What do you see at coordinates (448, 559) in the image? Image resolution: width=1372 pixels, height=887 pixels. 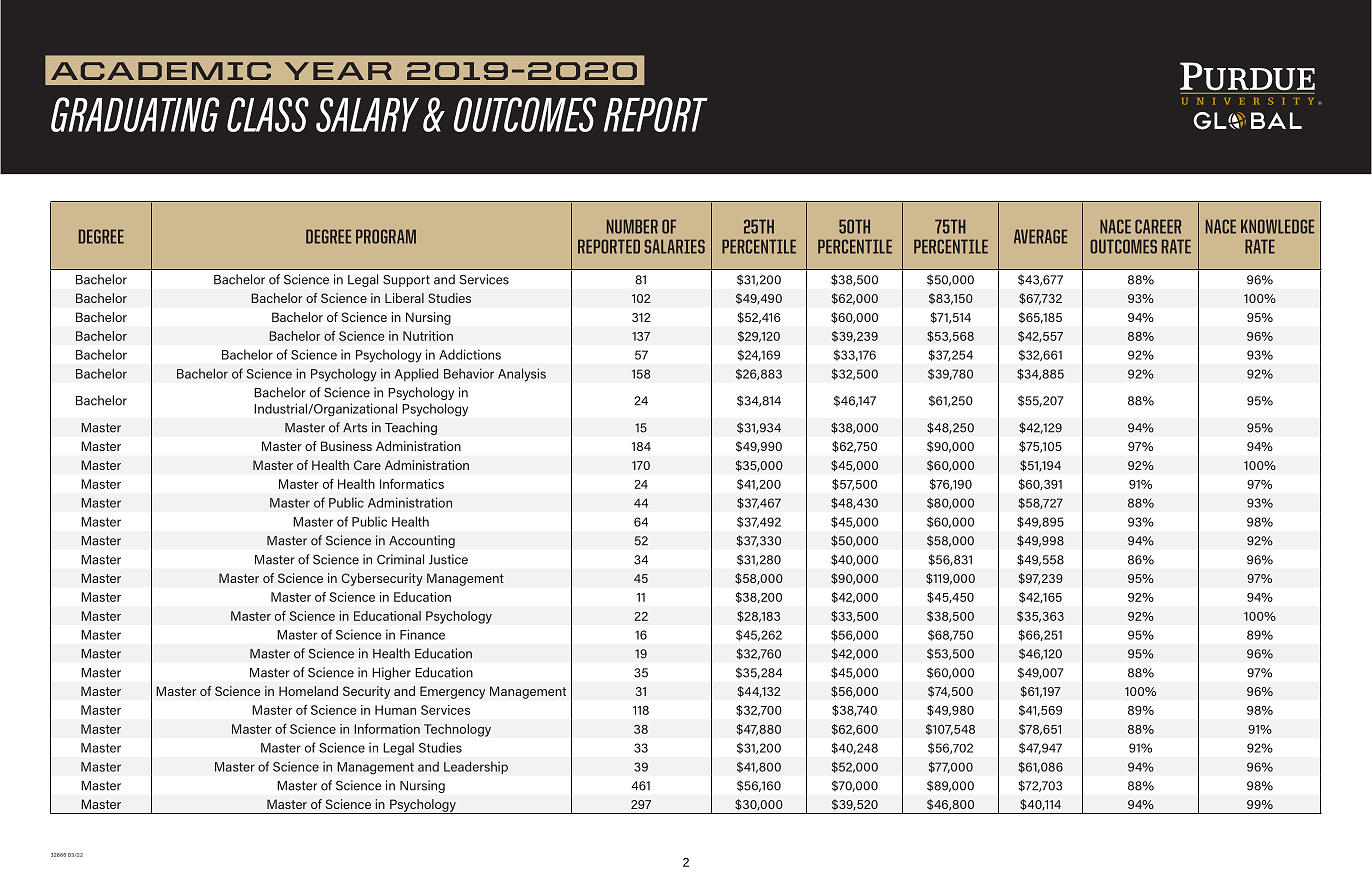 I see `Justice` at bounding box center [448, 559].
